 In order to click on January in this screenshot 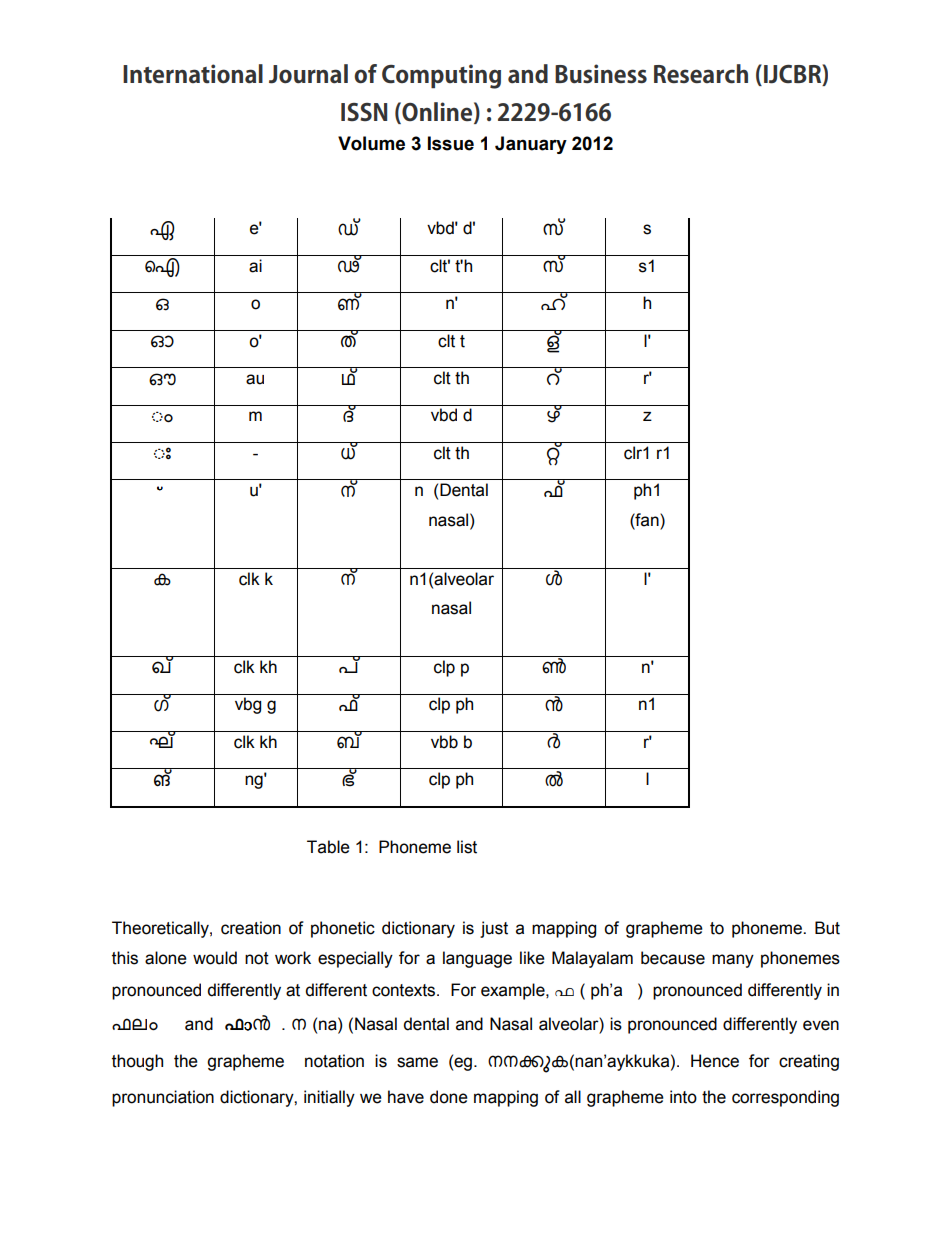, I will do `click(531, 145)`.
